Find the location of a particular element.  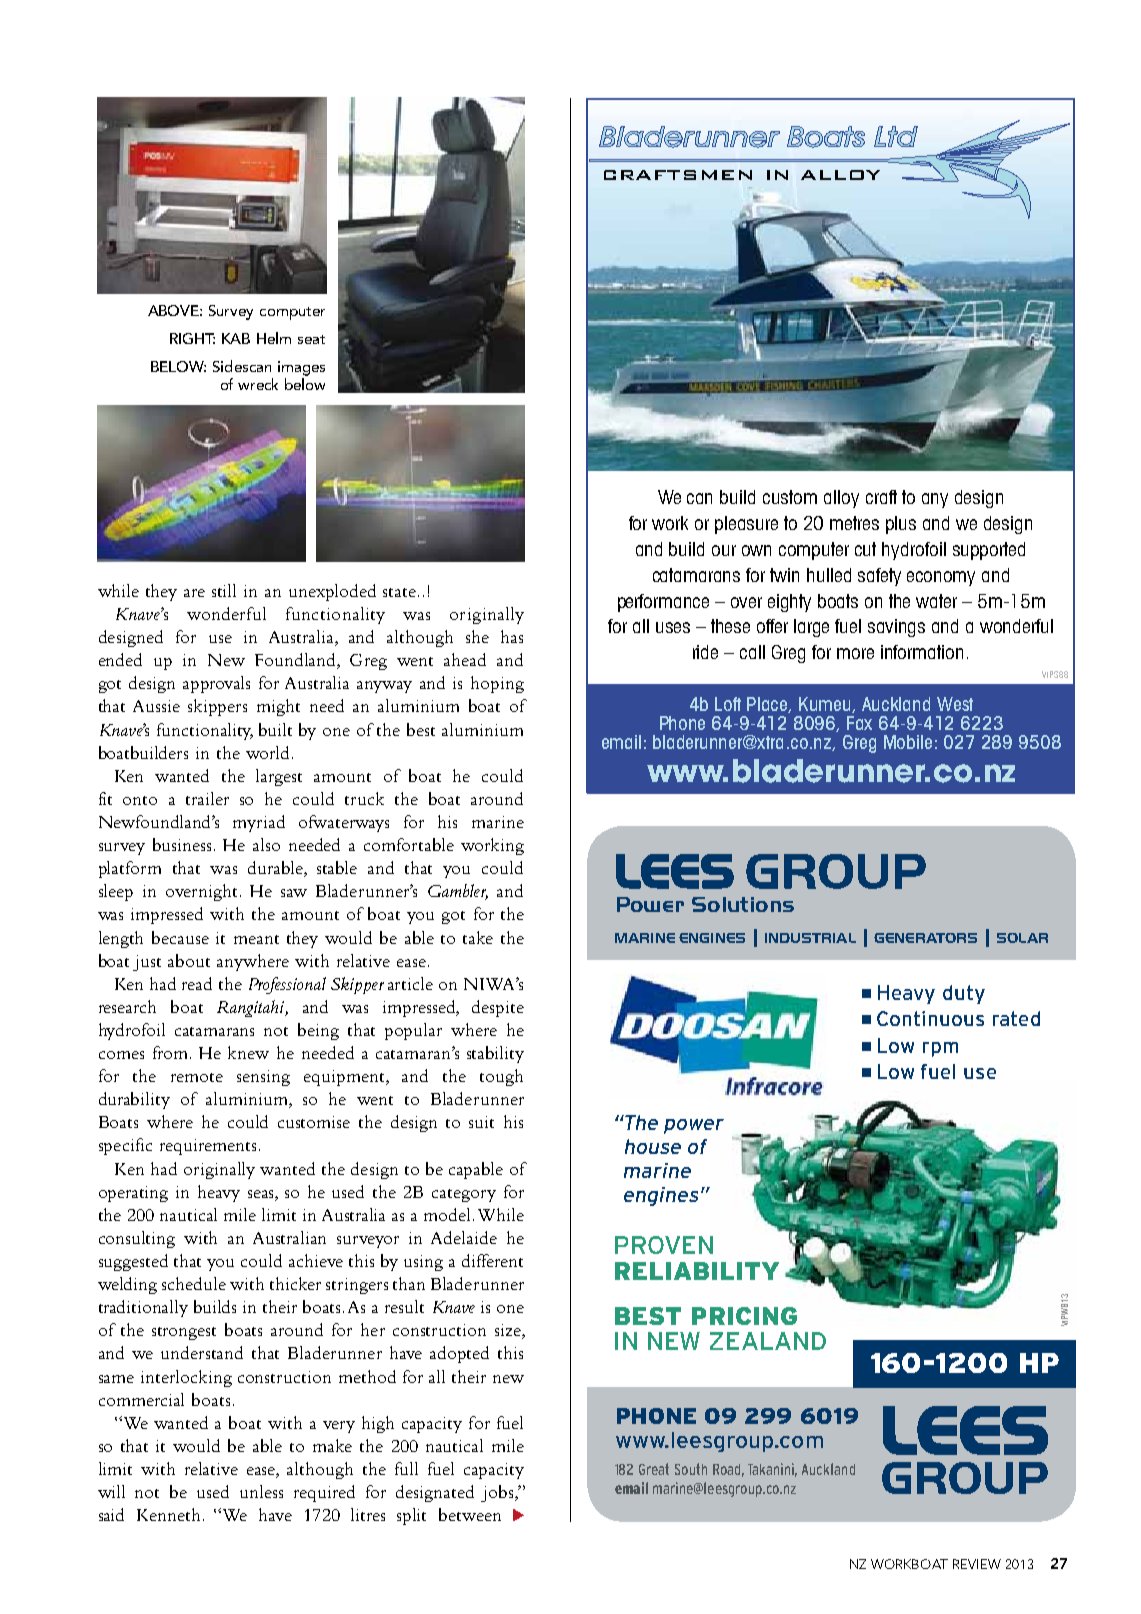

Ltd is located at coordinates (896, 136).
